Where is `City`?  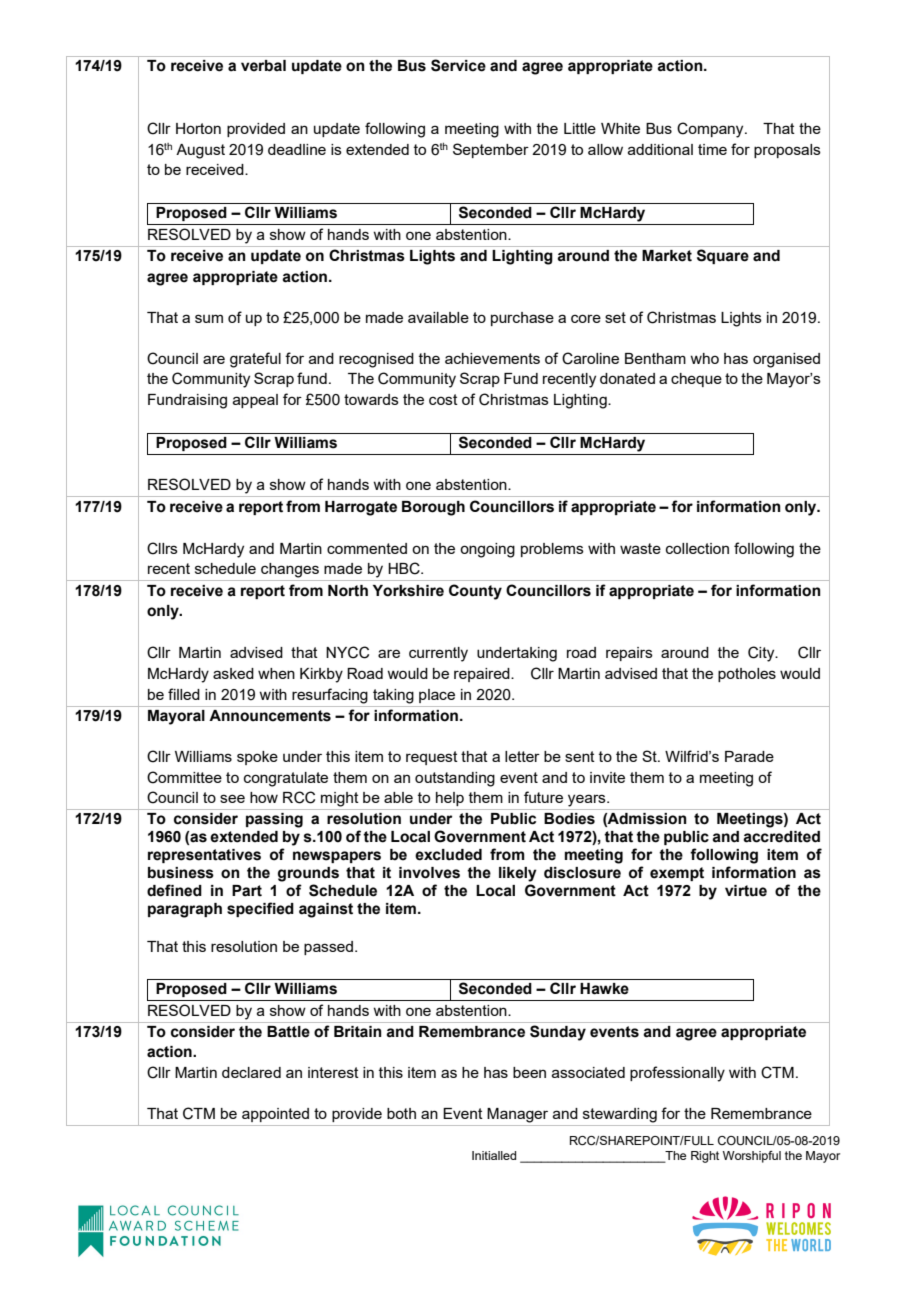 City is located at coordinates (762, 654).
